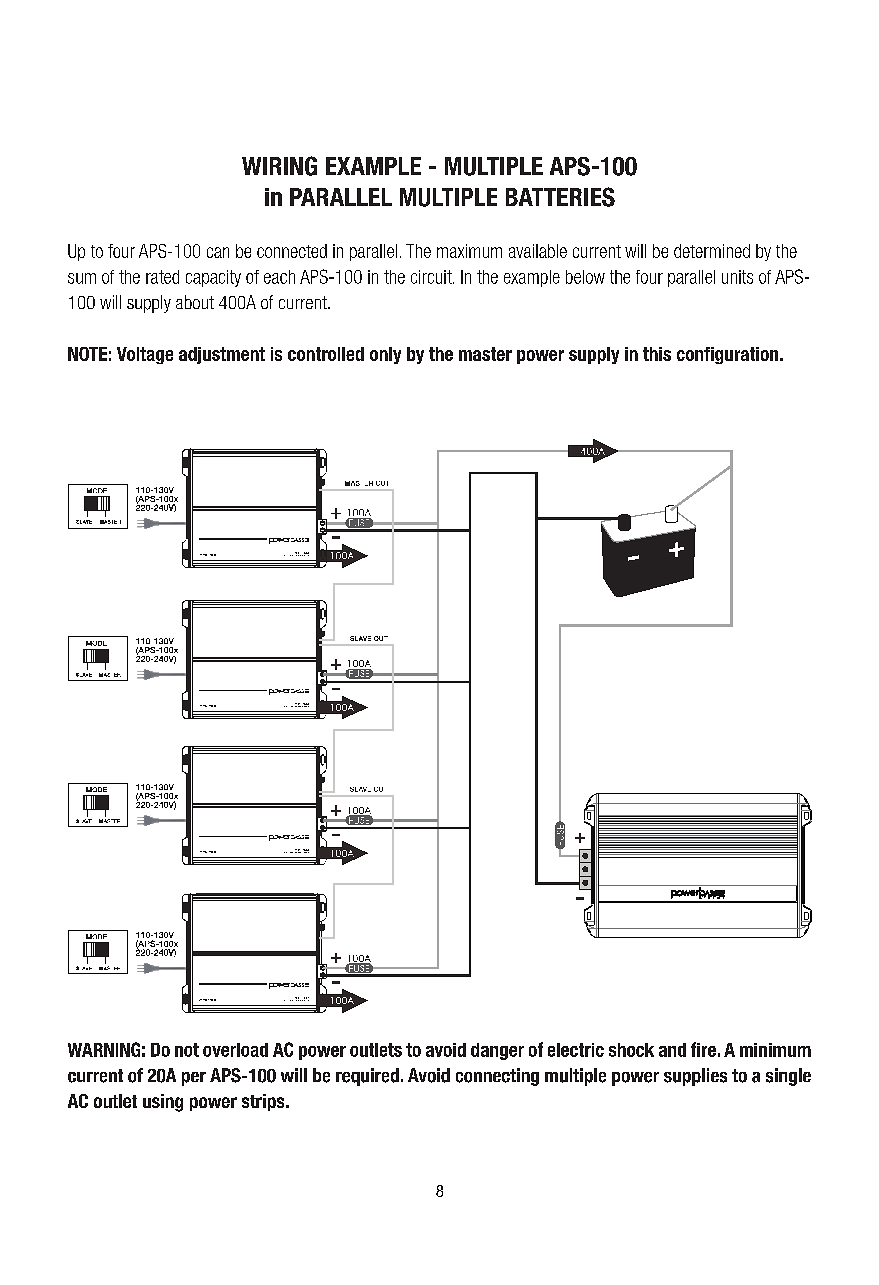 Image resolution: width=879 pixels, height=1285 pixels. What do you see at coordinates (235, 1050) in the document?
I see `overload` at bounding box center [235, 1050].
